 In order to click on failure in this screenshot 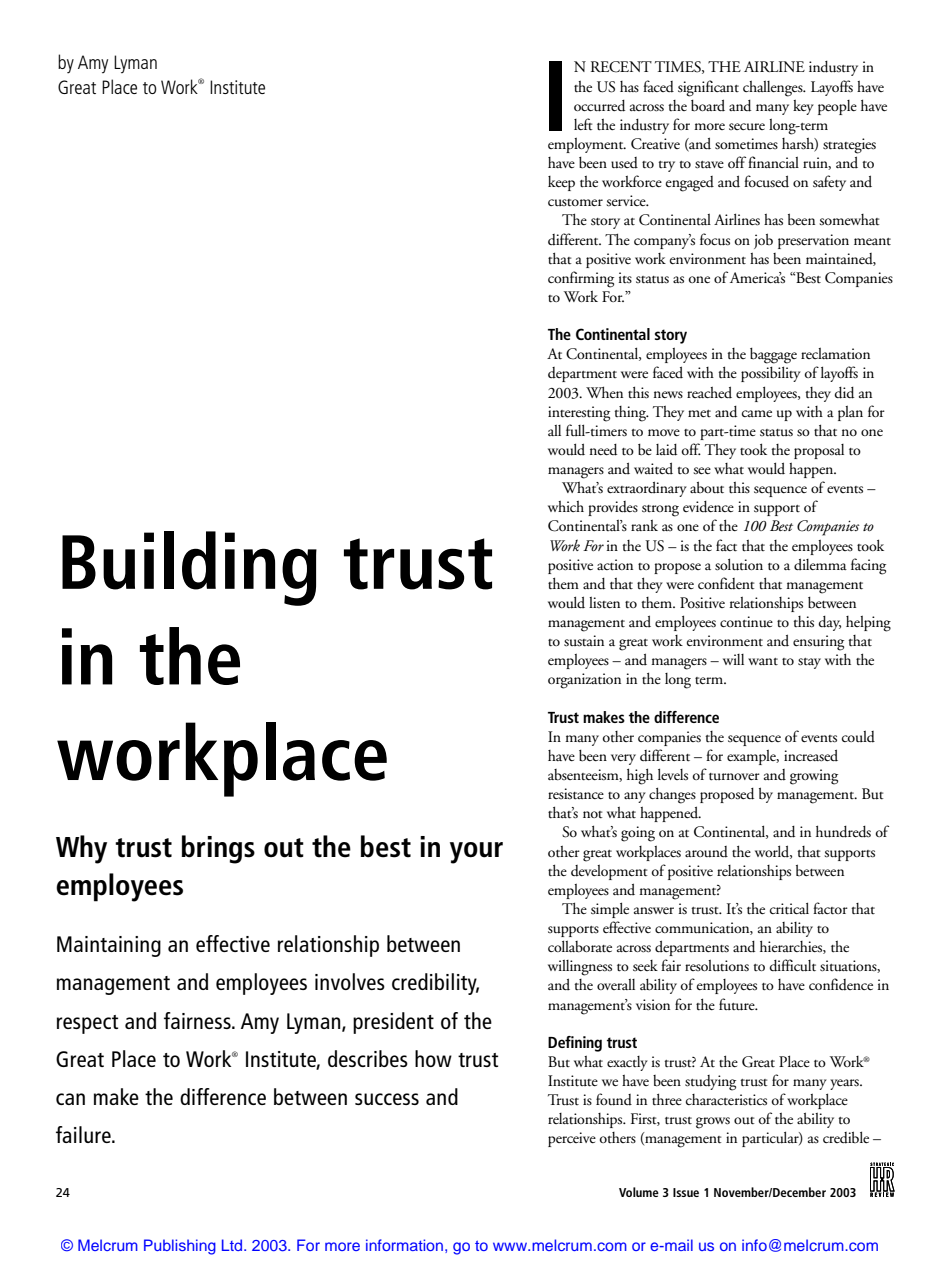, I will do `click(84, 1134)`.
